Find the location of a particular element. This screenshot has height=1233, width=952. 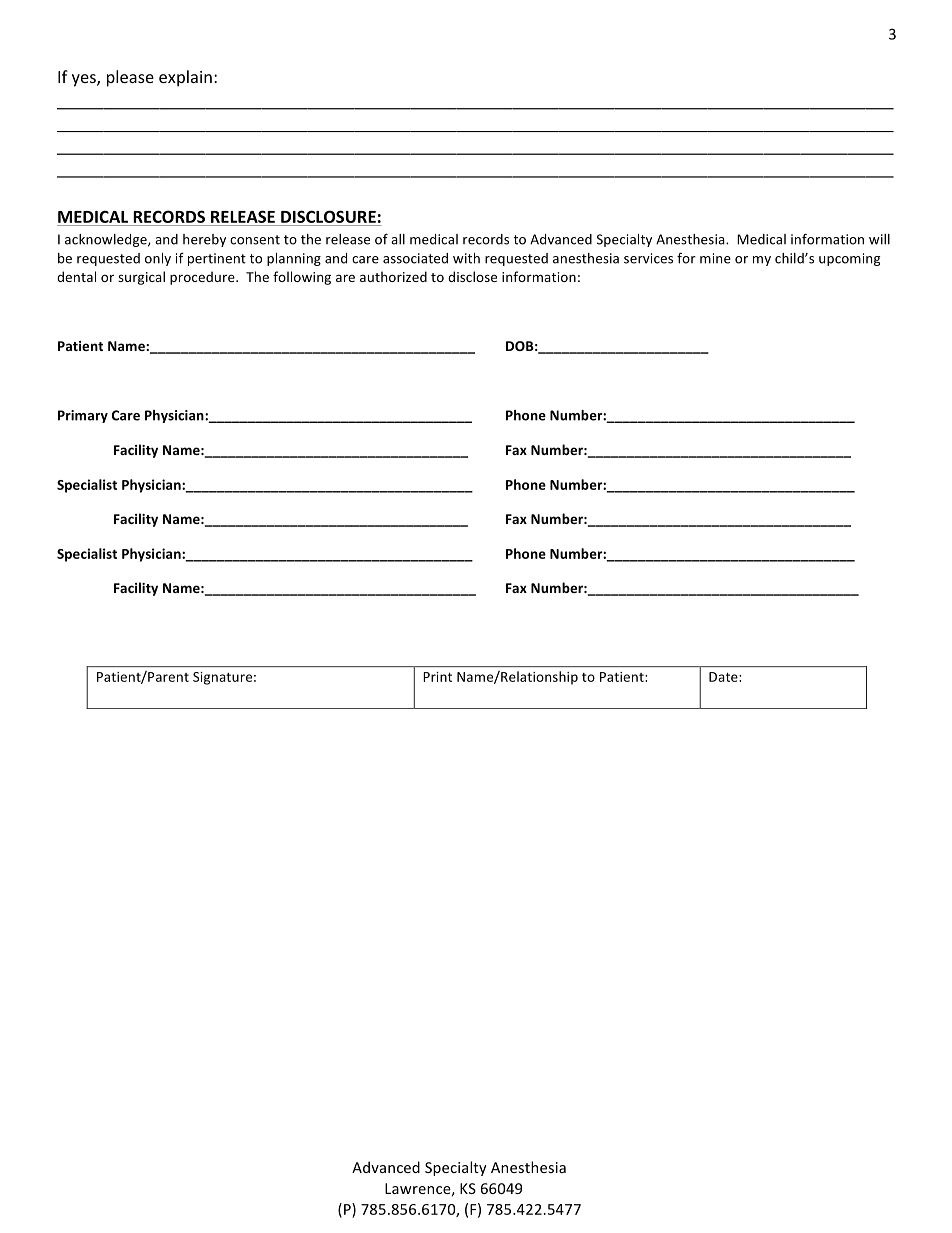

services is located at coordinates (648, 258).
